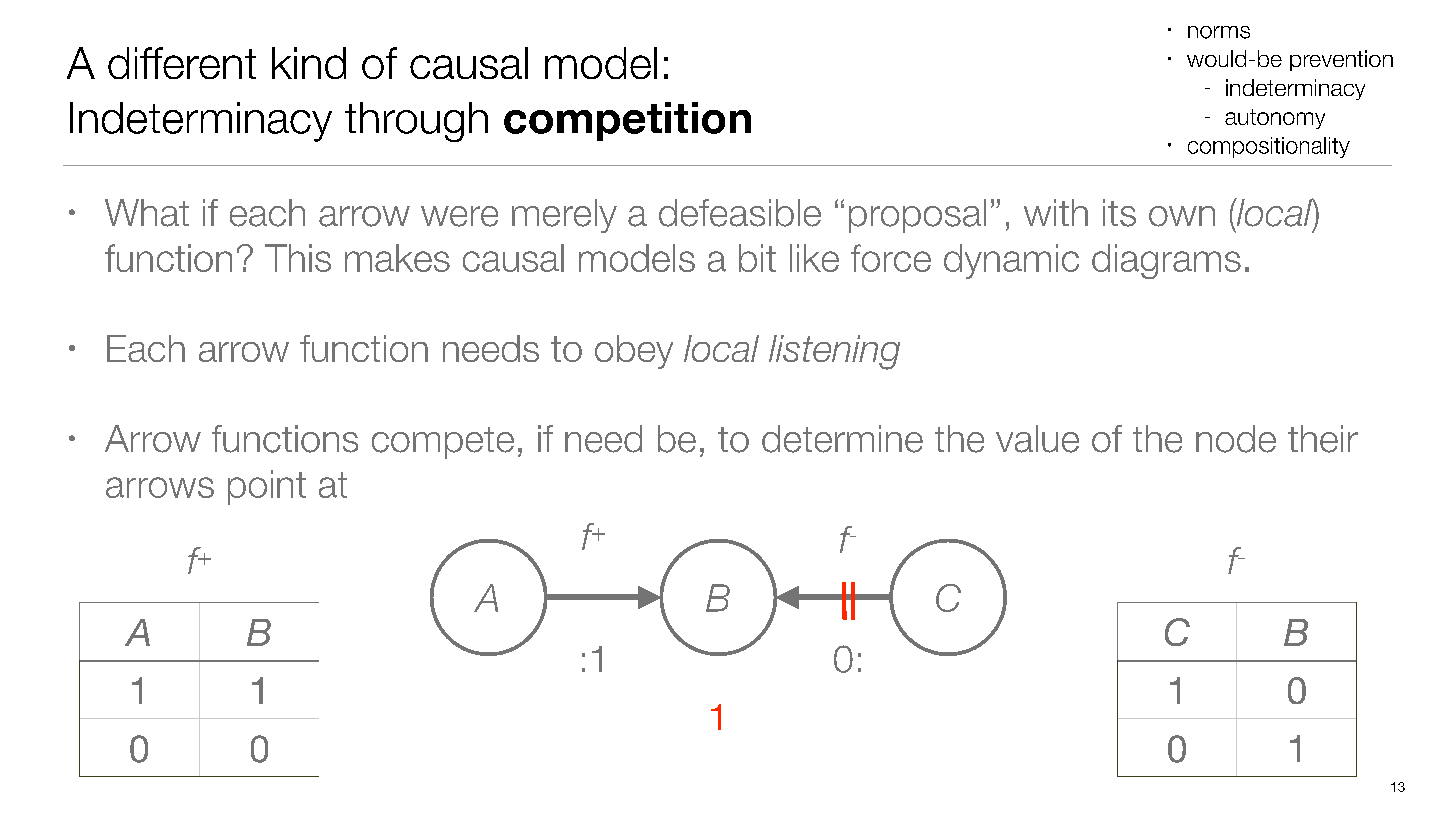  I want to click on competition, so click(627, 121).
